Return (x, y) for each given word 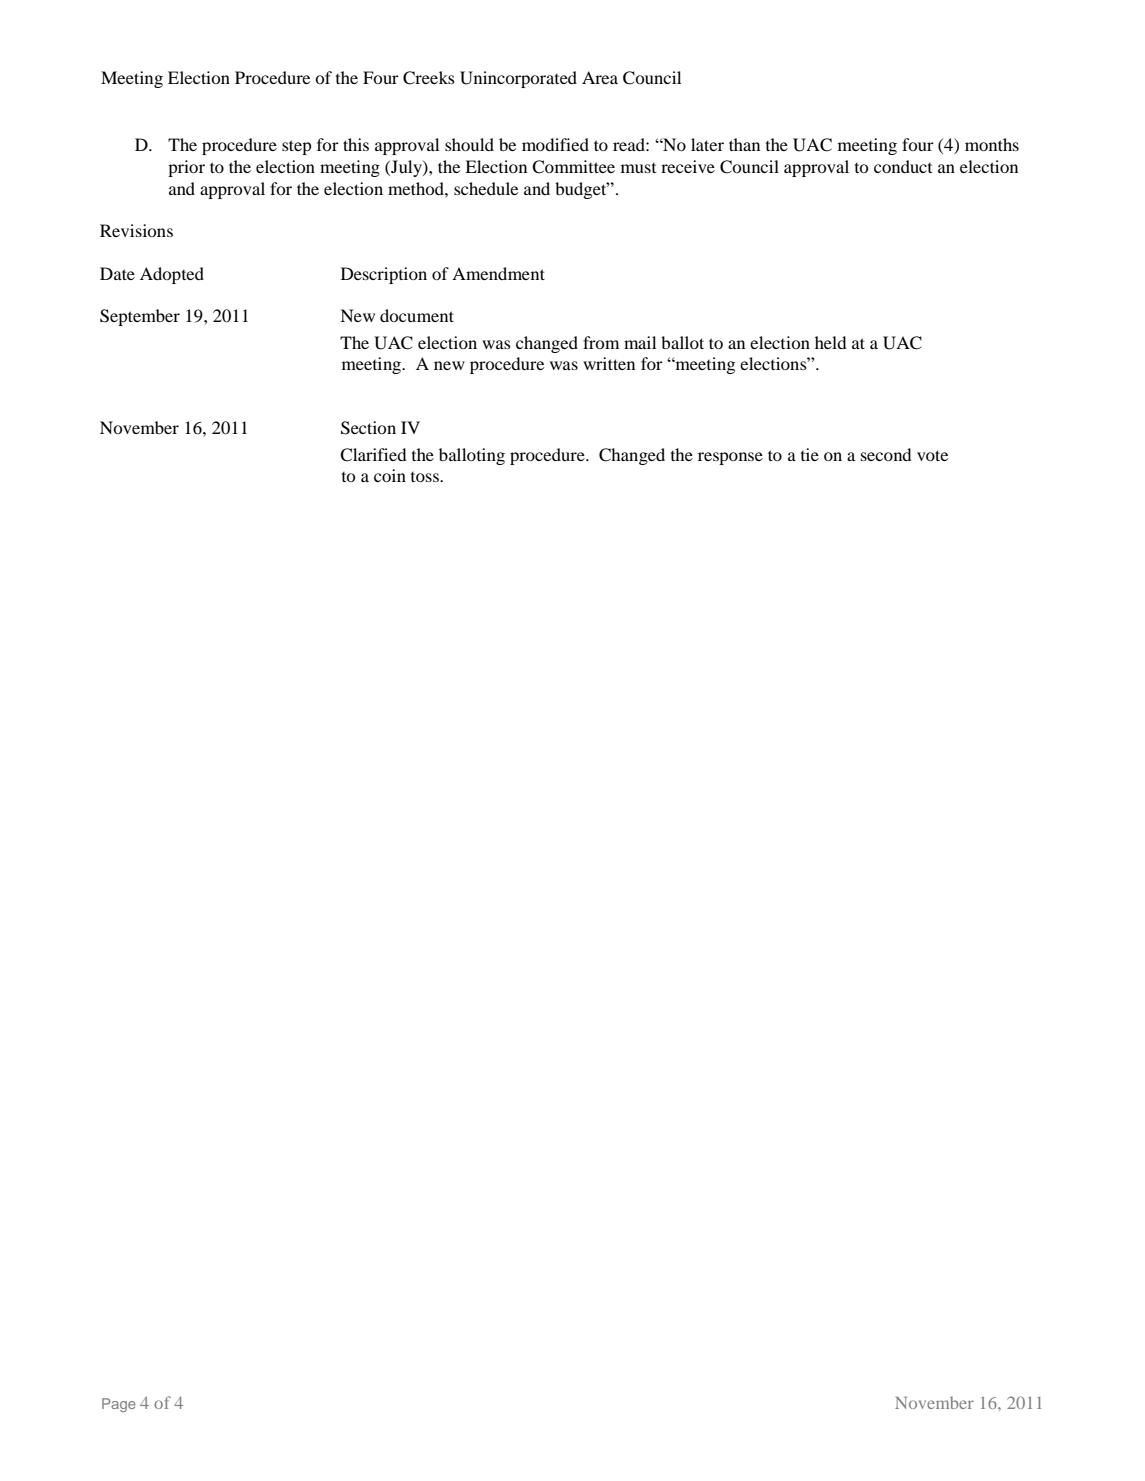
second (886, 454)
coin (390, 475)
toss (426, 477)
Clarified (373, 455)
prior (186, 168)
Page (119, 1405)
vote (932, 455)
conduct (903, 166)
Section (368, 428)
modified (555, 144)
